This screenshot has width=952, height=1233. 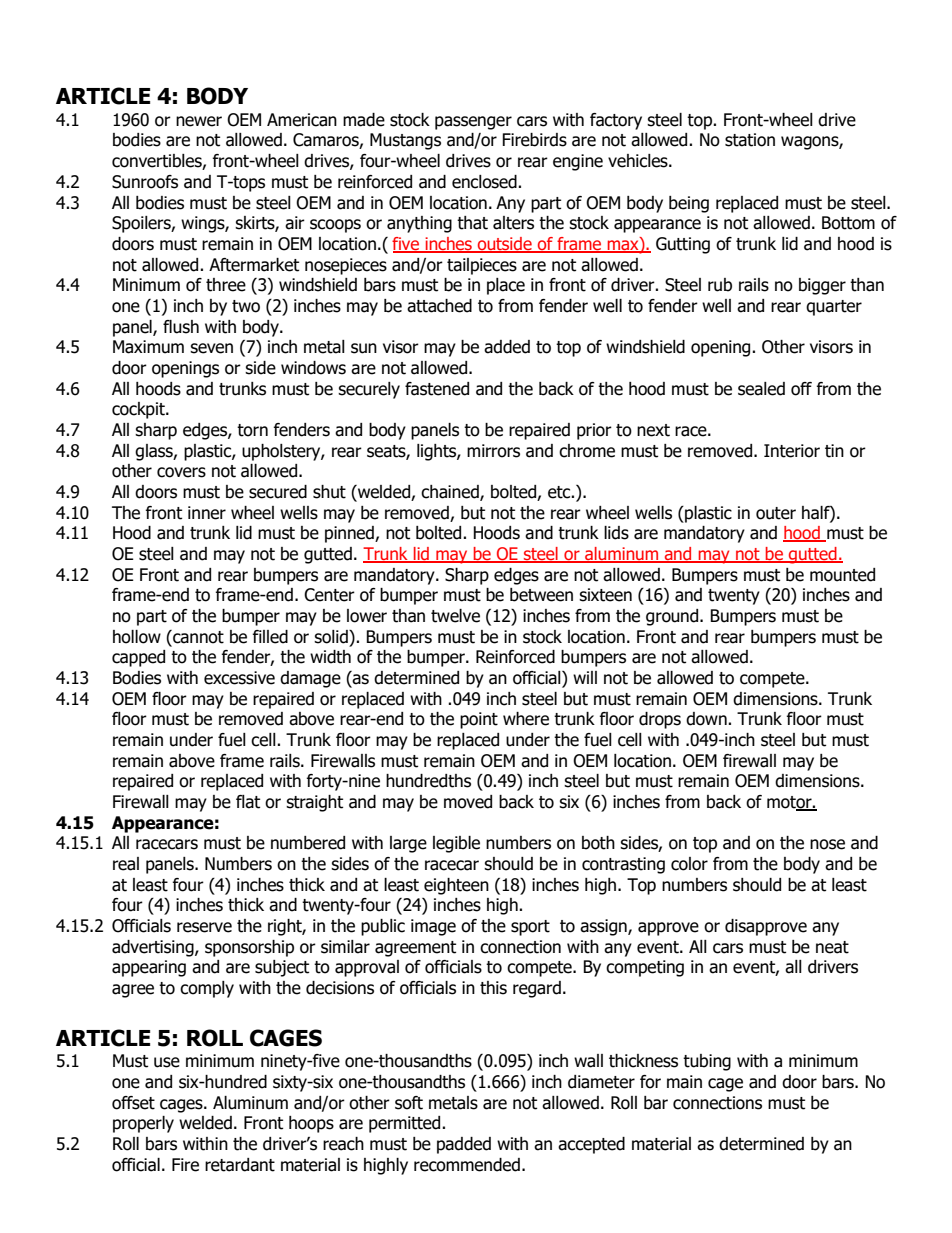 I want to click on flat, so click(x=248, y=802).
